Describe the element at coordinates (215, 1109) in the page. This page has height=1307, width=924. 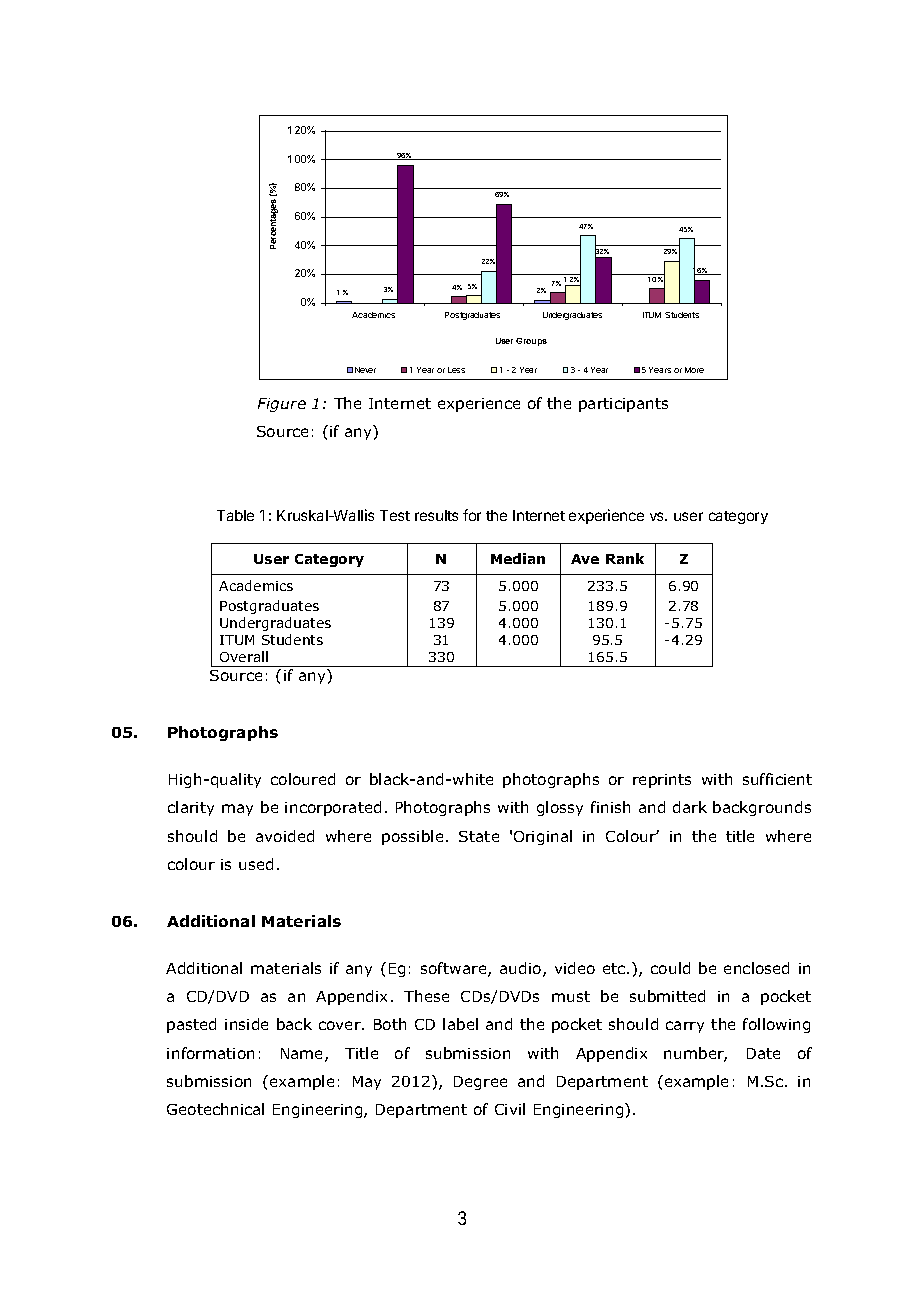
I see `Geotechnical` at that location.
